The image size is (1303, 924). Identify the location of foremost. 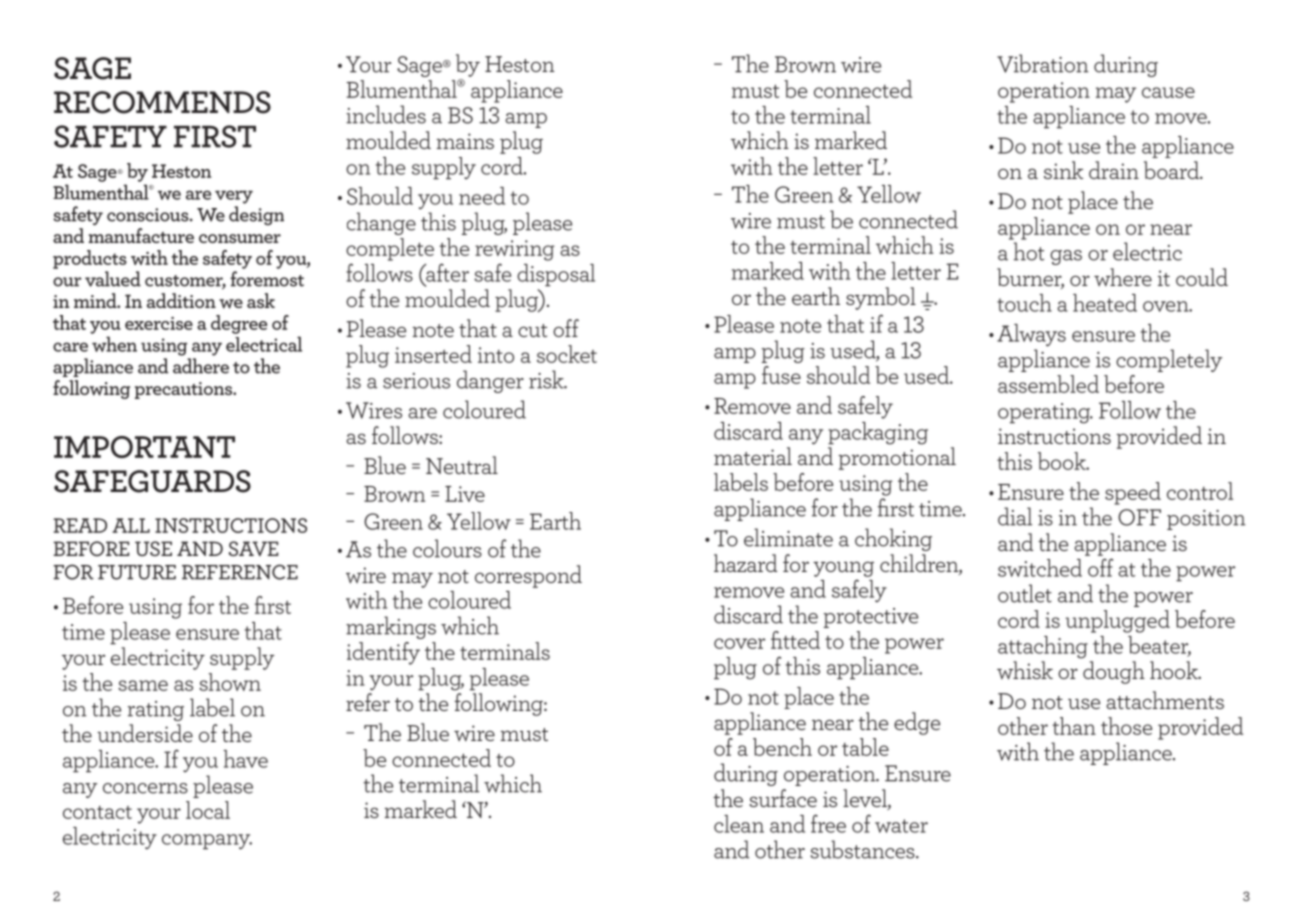
(267, 279).
